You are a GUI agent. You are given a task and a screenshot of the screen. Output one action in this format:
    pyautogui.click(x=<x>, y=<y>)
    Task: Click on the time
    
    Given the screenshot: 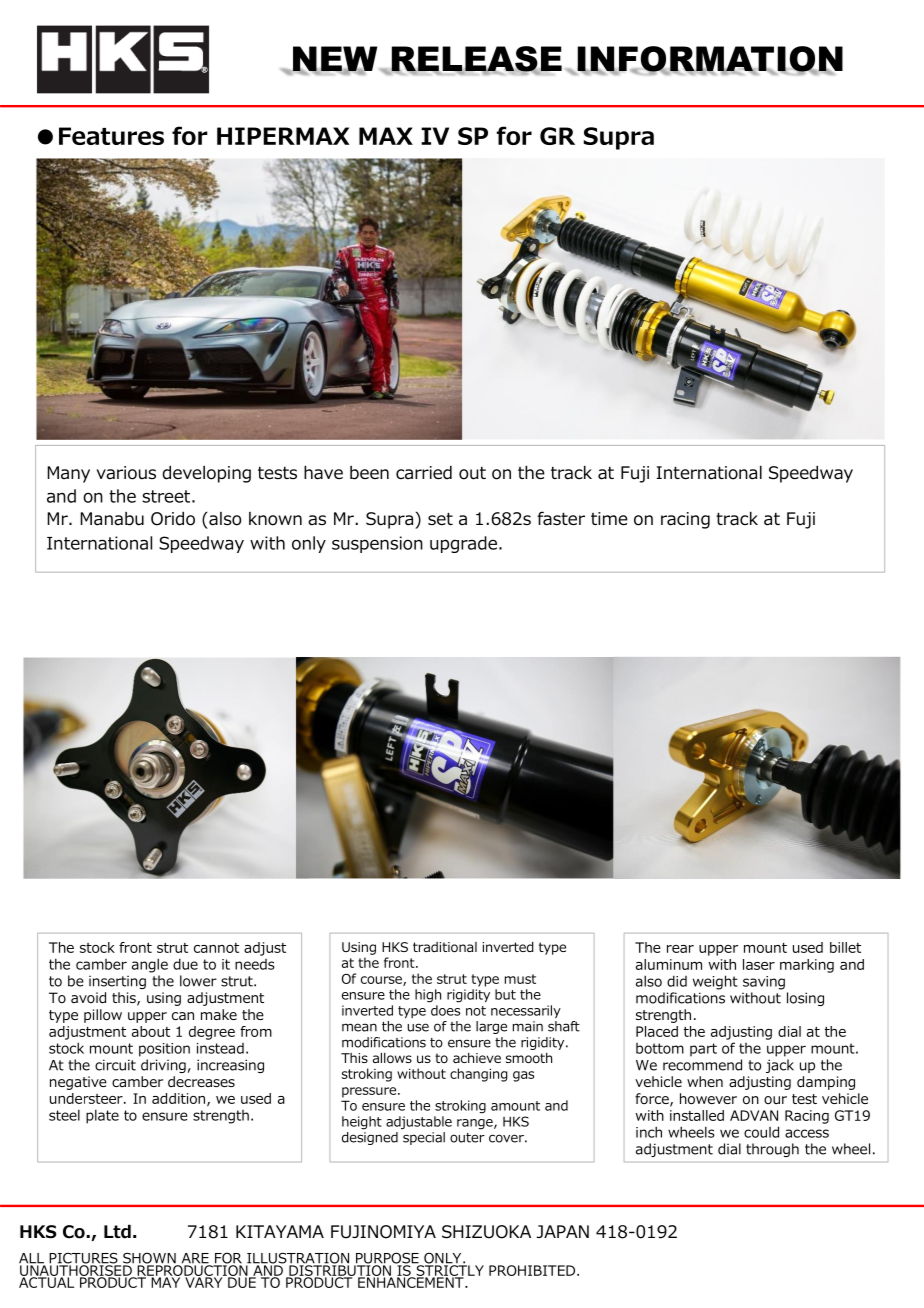 What is the action you would take?
    pyautogui.click(x=609, y=519)
